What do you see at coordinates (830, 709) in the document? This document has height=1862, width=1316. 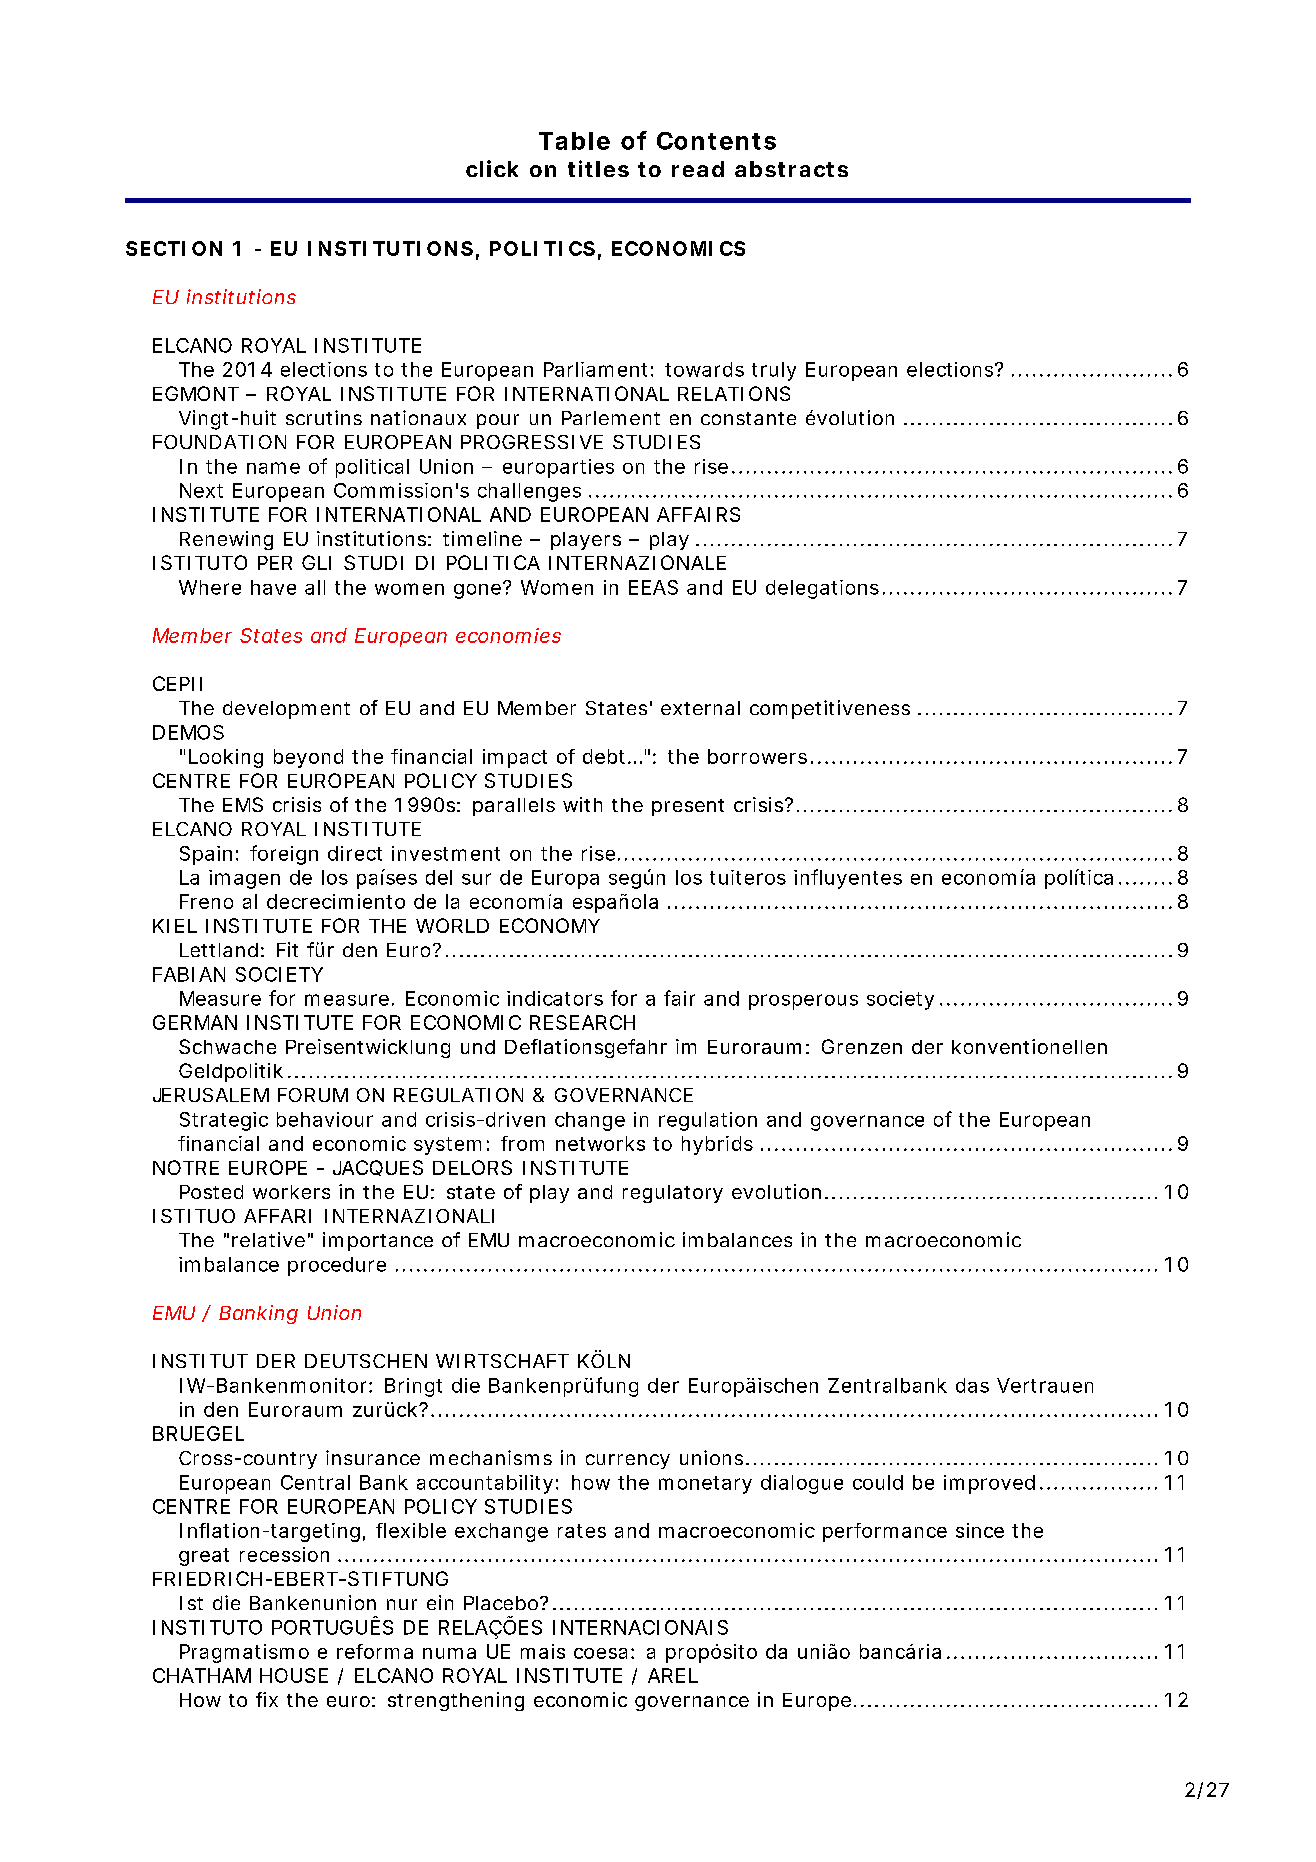 I see `competitiveness` at bounding box center [830, 709].
